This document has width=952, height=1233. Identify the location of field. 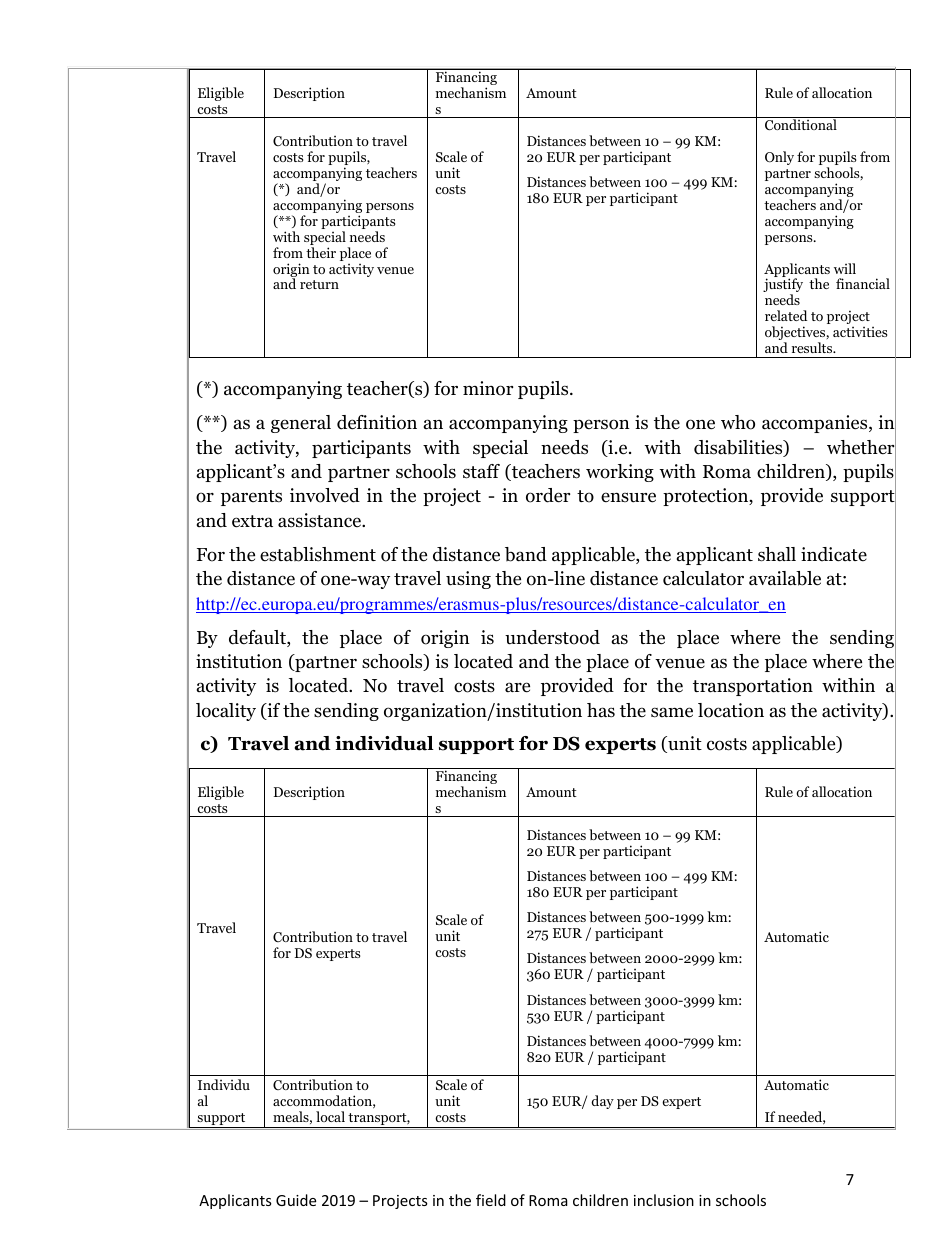
(491, 1200).
